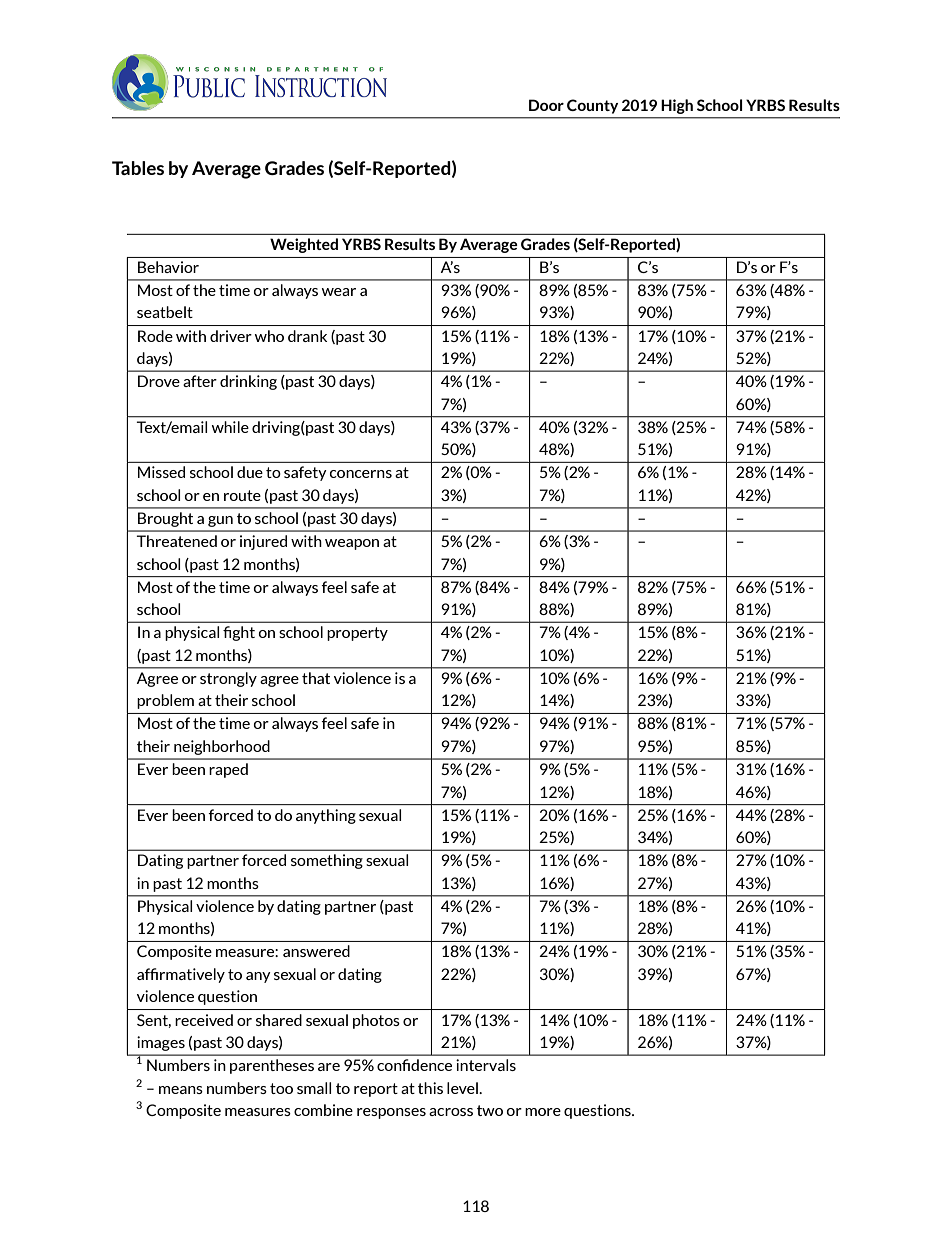 This document has width=952, height=1233. I want to click on weapon, so click(352, 544).
